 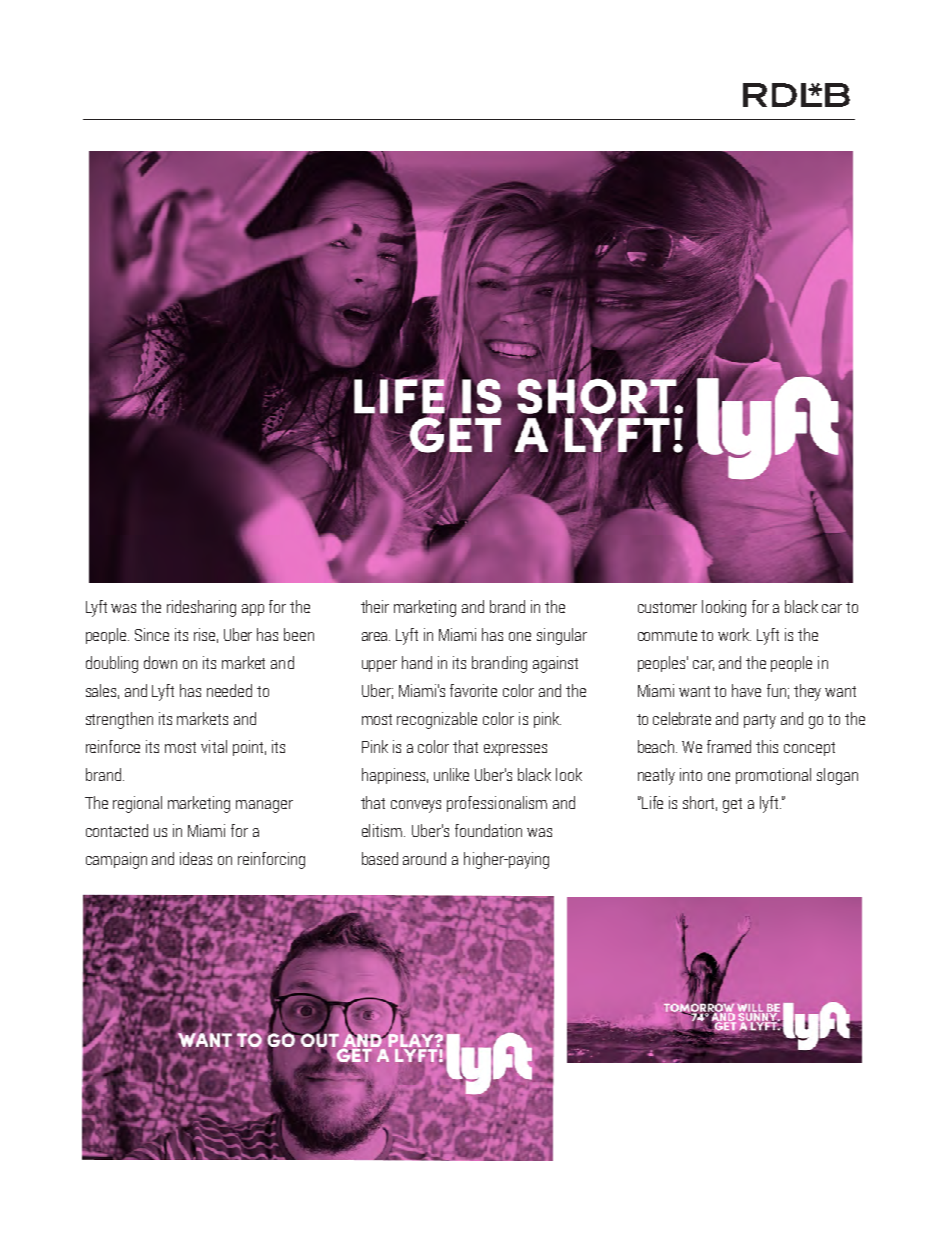 I want to click on unlike, so click(x=451, y=774).
